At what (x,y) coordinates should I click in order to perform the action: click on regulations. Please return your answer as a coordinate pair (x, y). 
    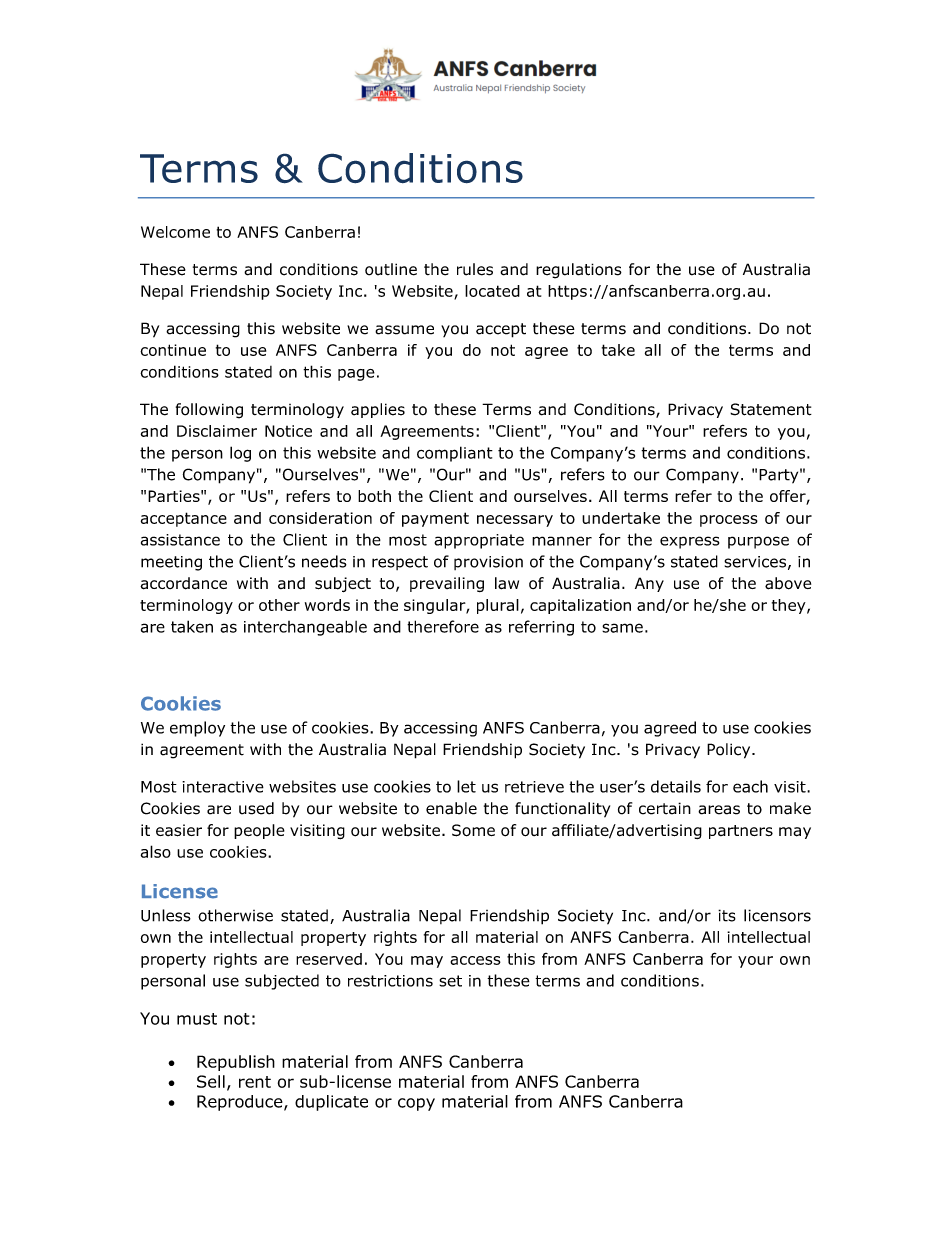
    Looking at the image, I should click on (579, 271).
